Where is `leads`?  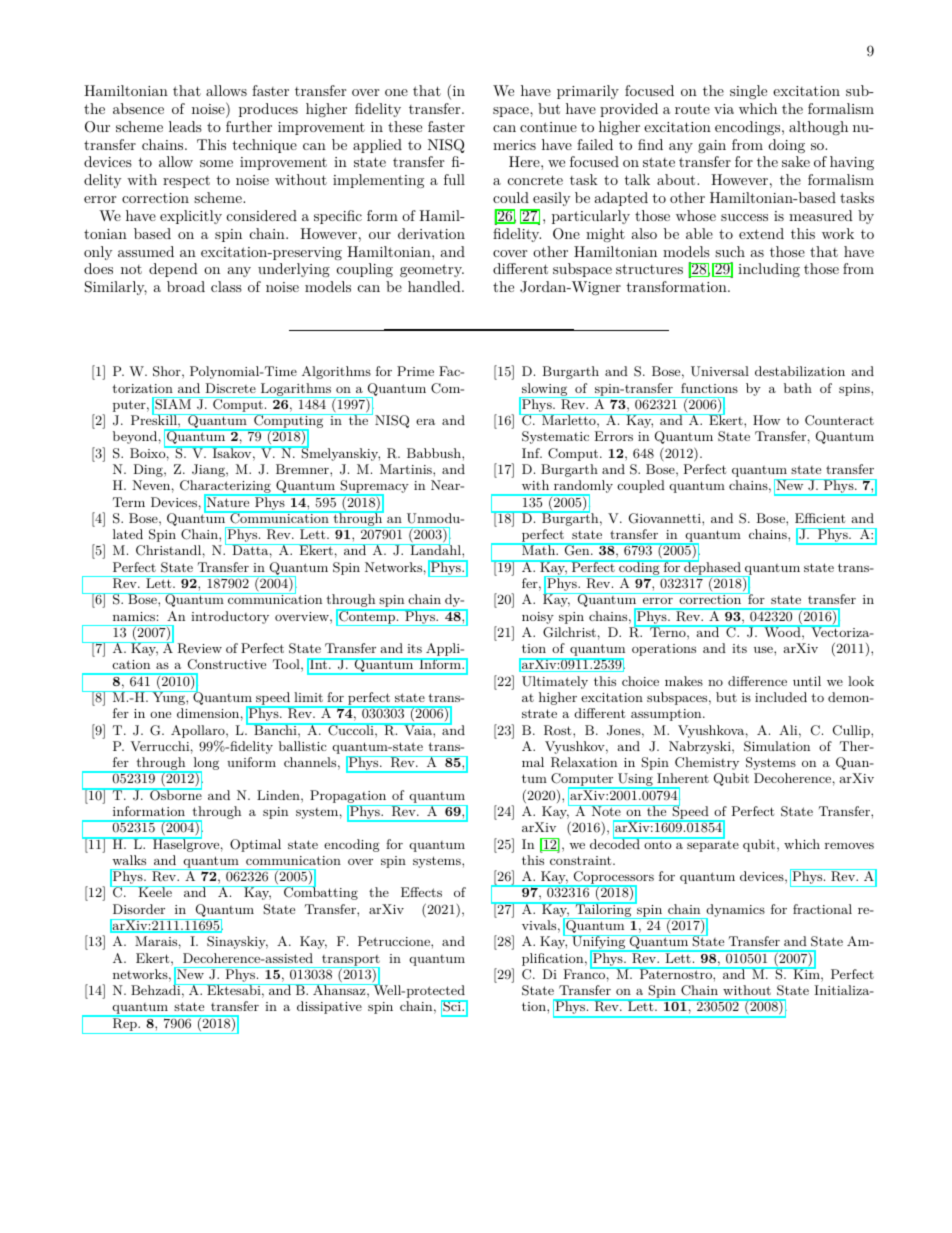 leads is located at coordinates (185, 126).
